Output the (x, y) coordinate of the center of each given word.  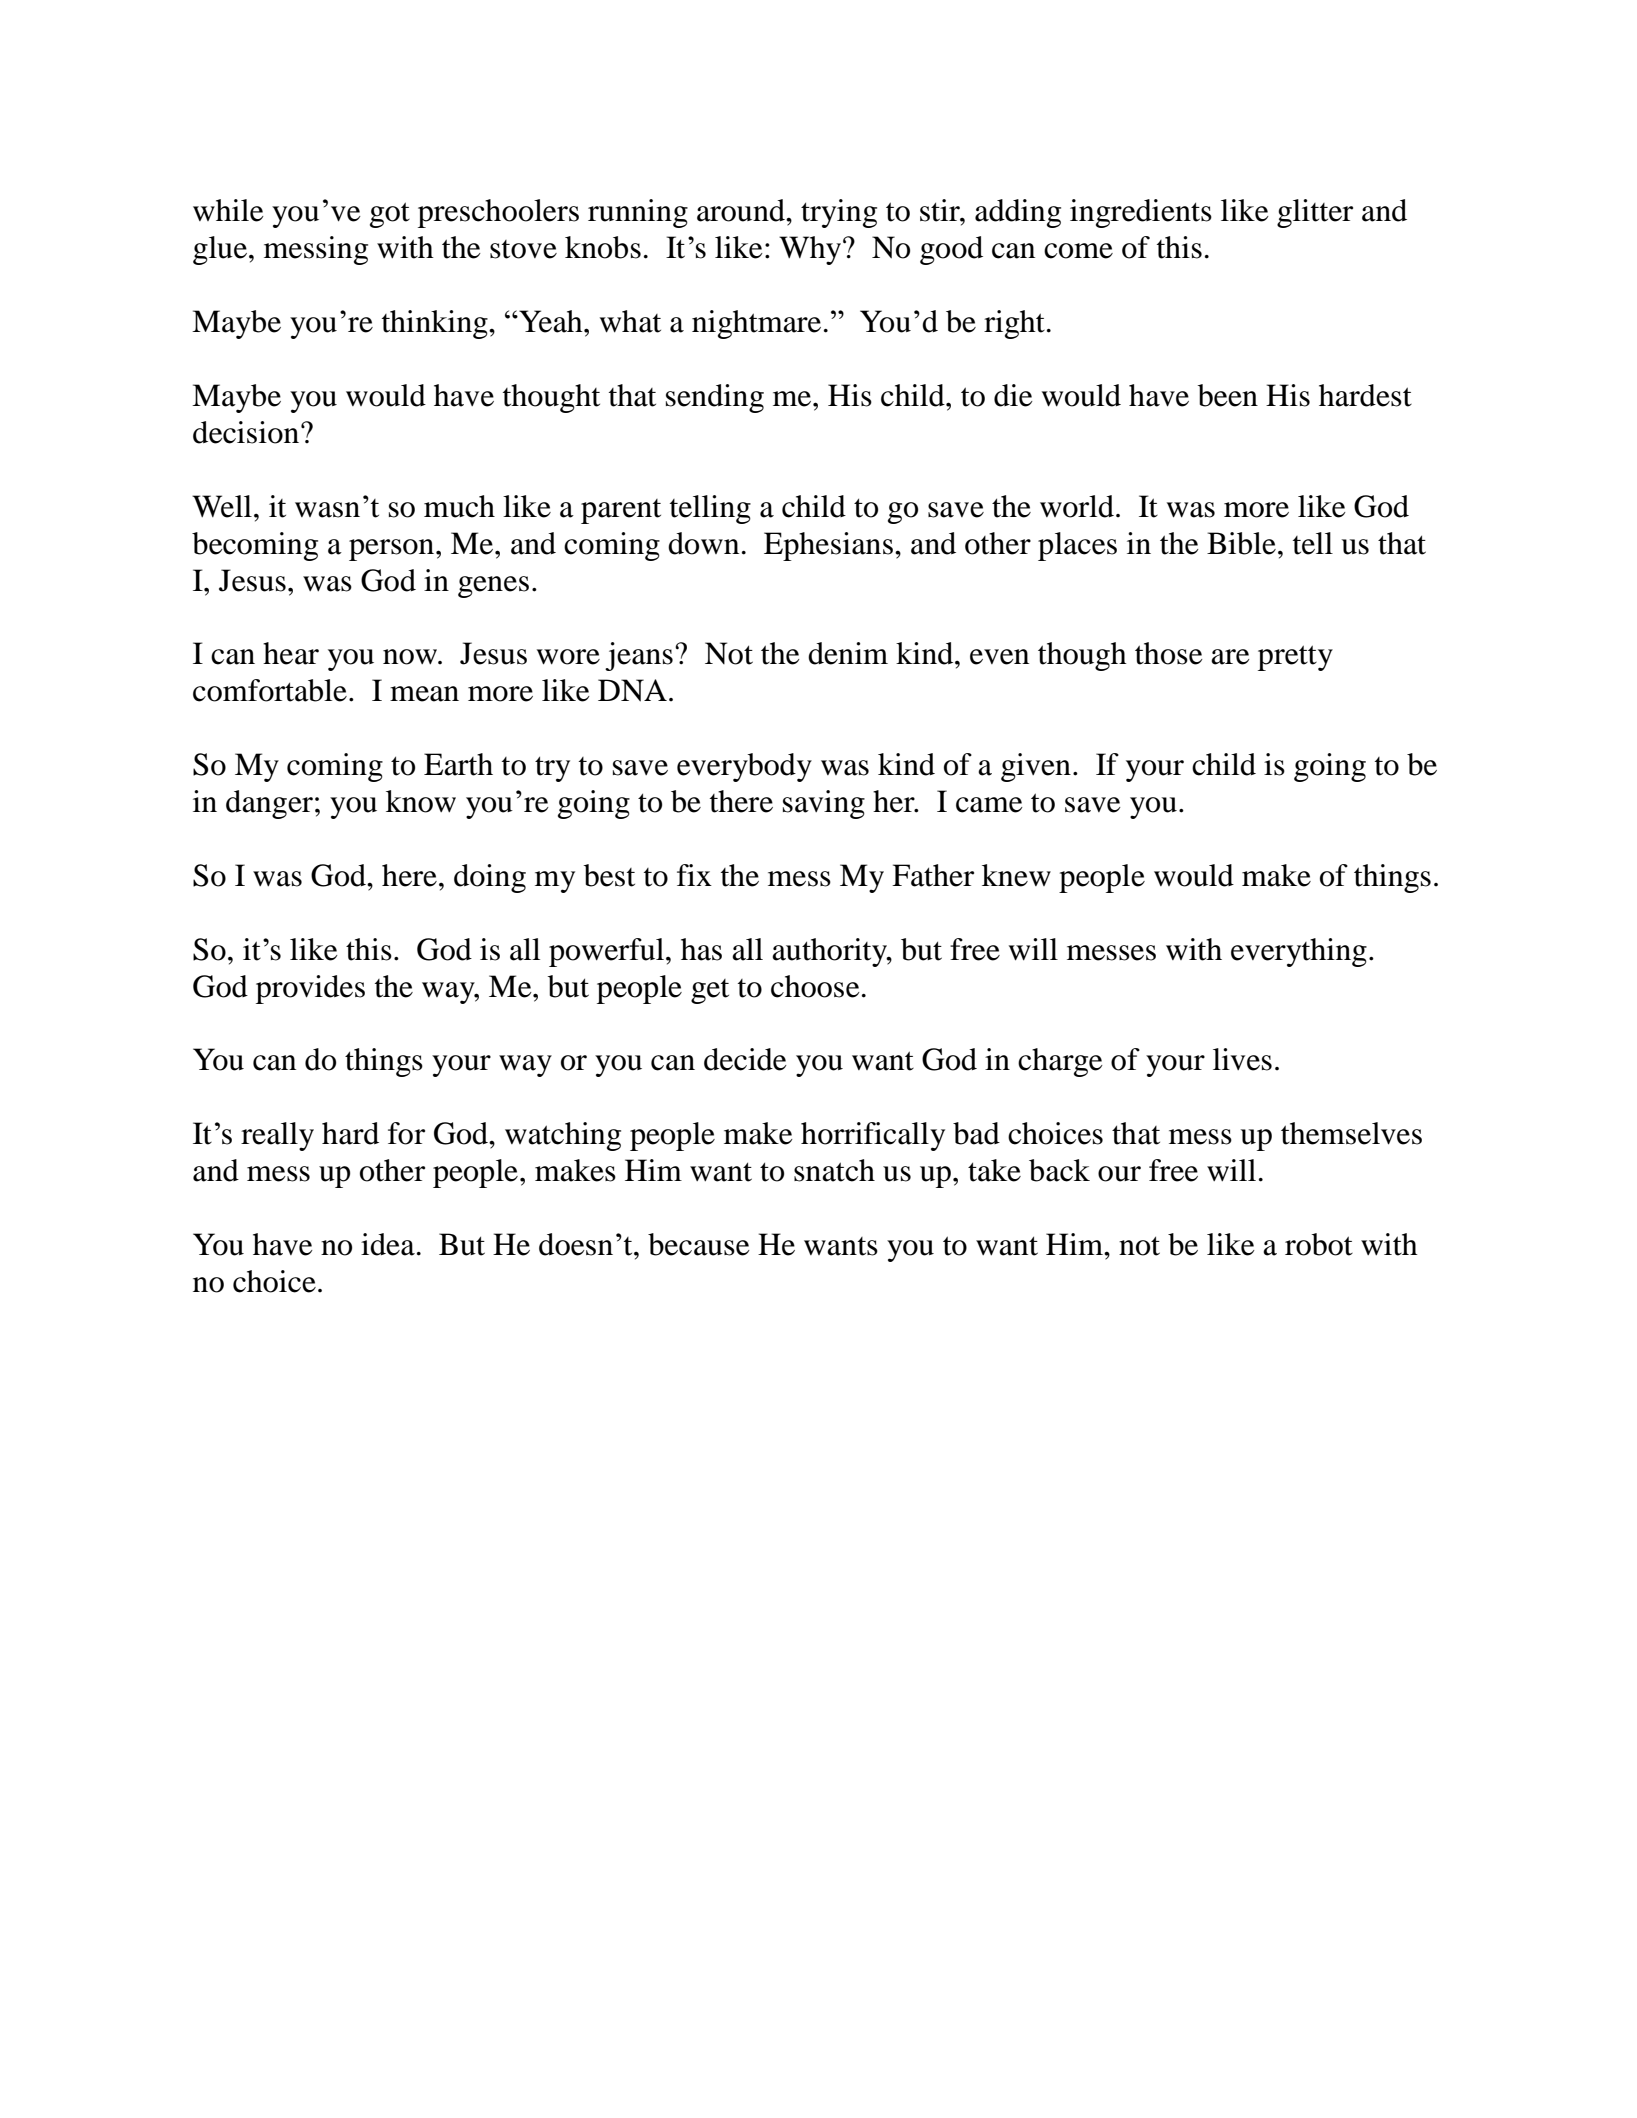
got (390, 215)
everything (1299, 952)
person (393, 550)
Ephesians (828, 546)
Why (811, 250)
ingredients (1141, 213)
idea (388, 1244)
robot (1319, 1244)
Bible (1241, 543)
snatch (834, 1170)
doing (490, 878)
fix (694, 875)
